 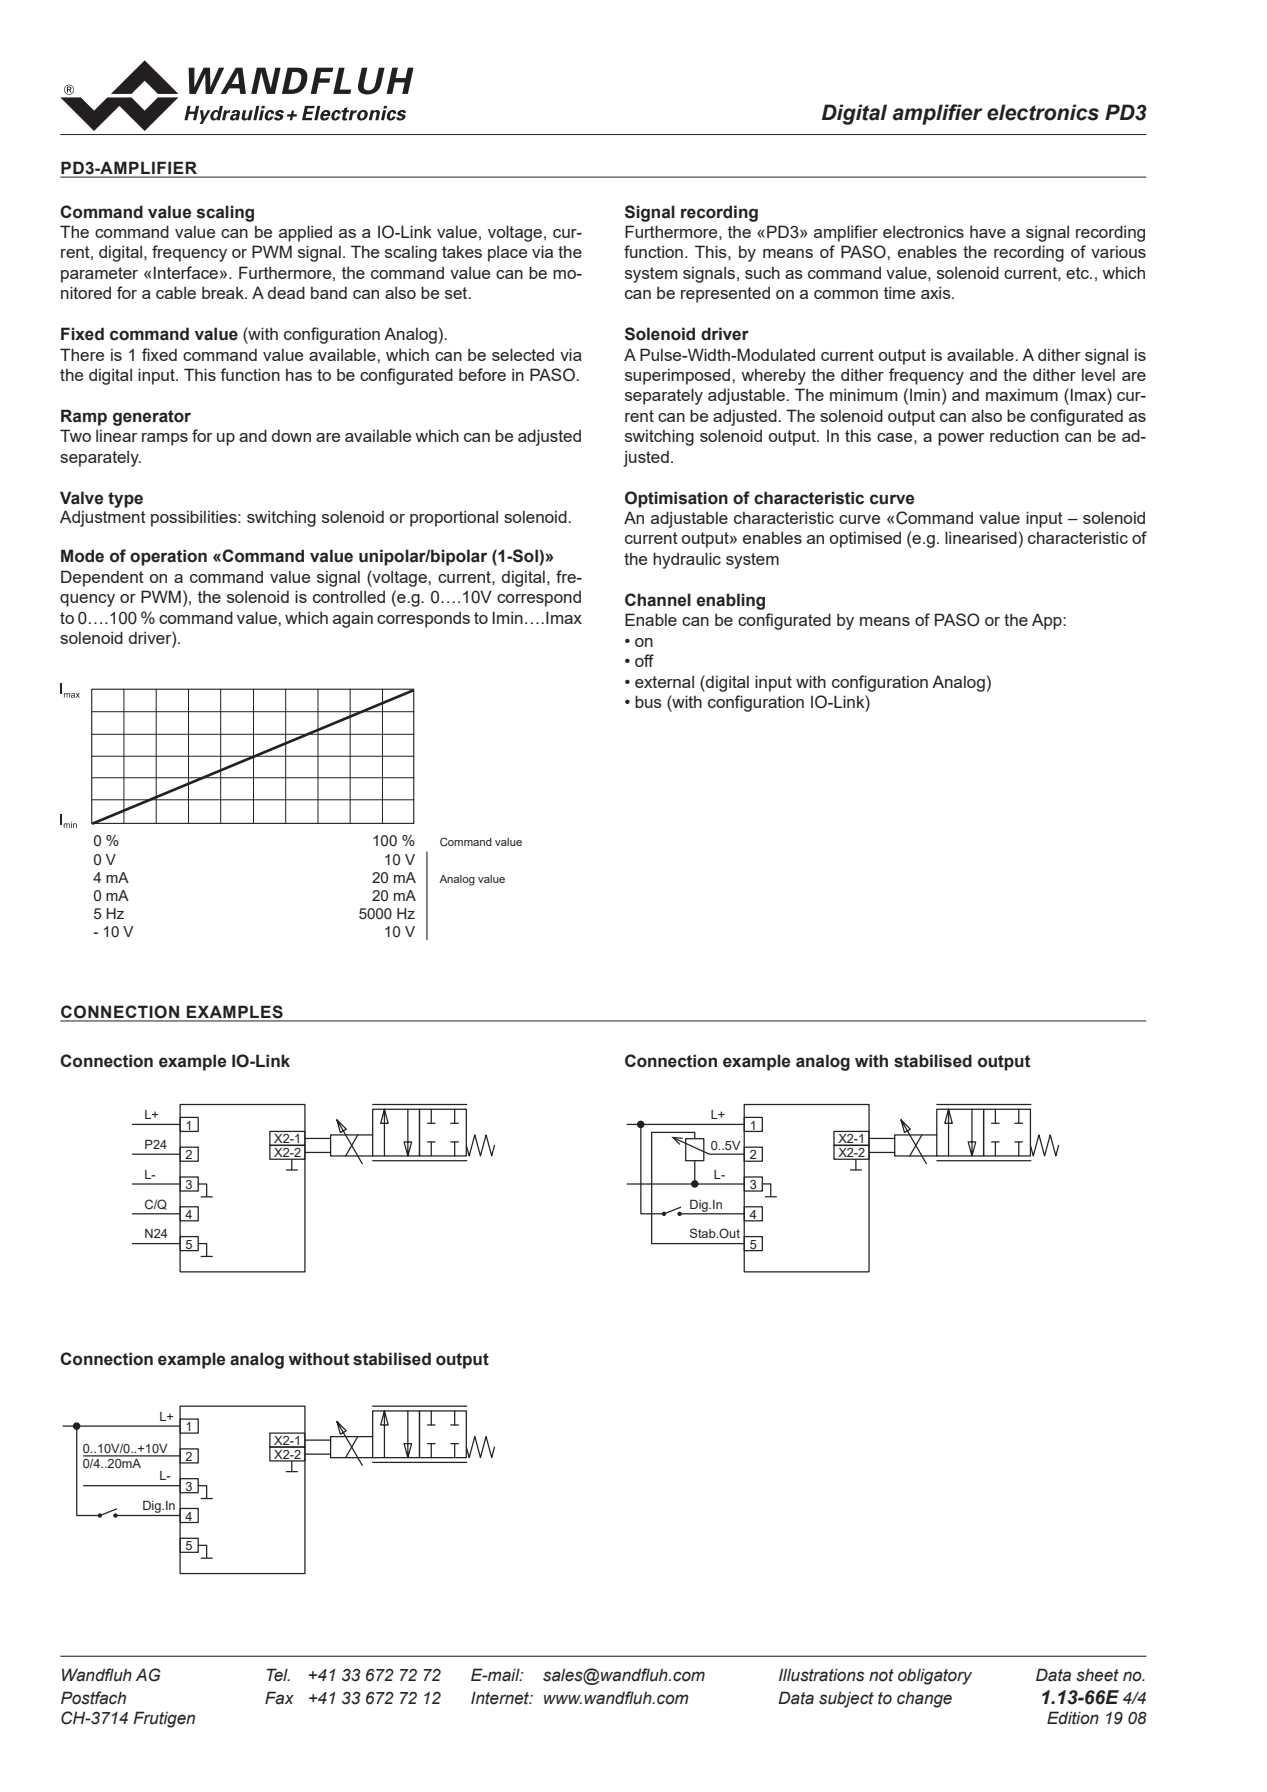 I want to click on break, so click(x=224, y=292).
